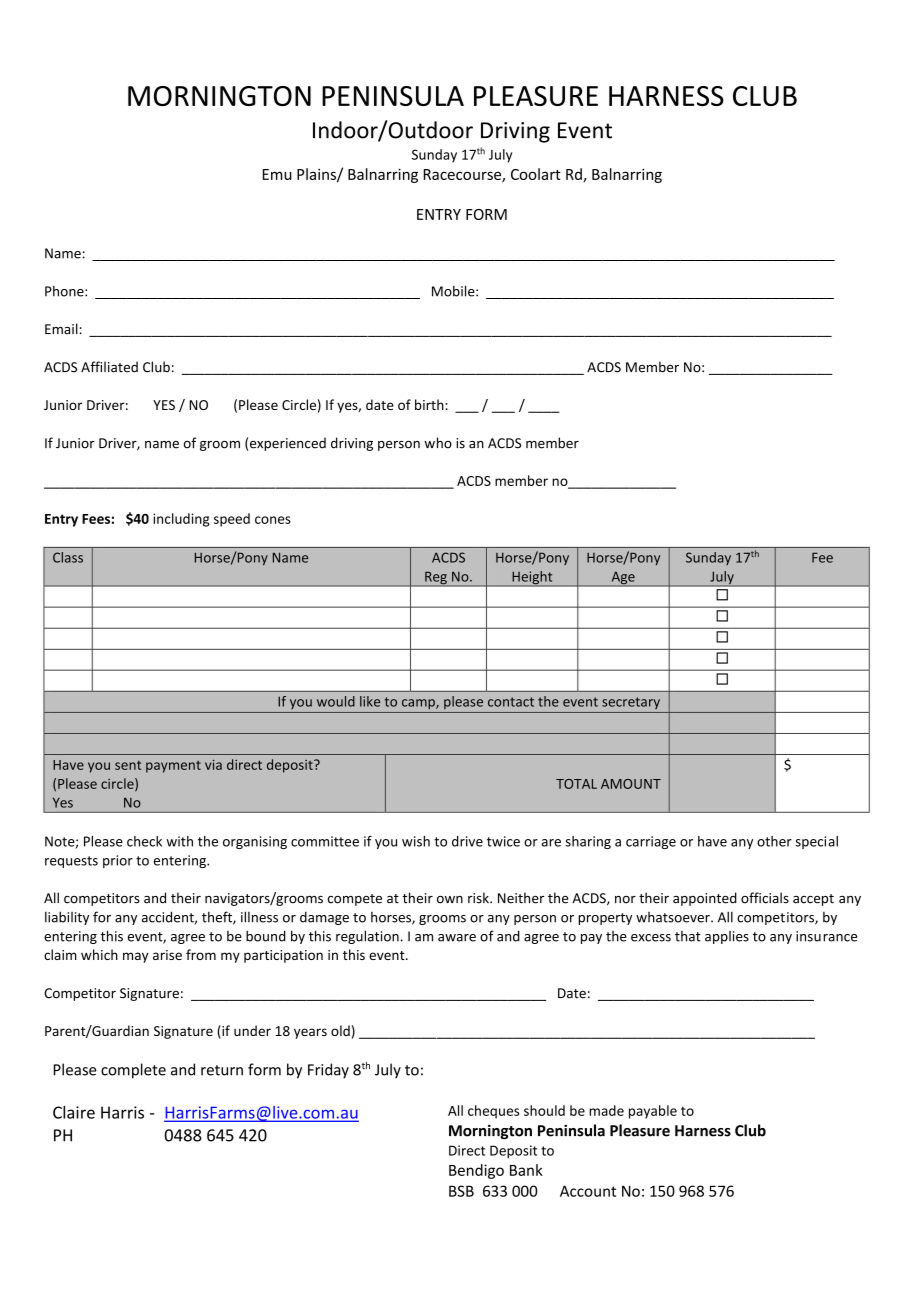 This screenshot has width=924, height=1308. I want to click on Claire, so click(74, 1112).
